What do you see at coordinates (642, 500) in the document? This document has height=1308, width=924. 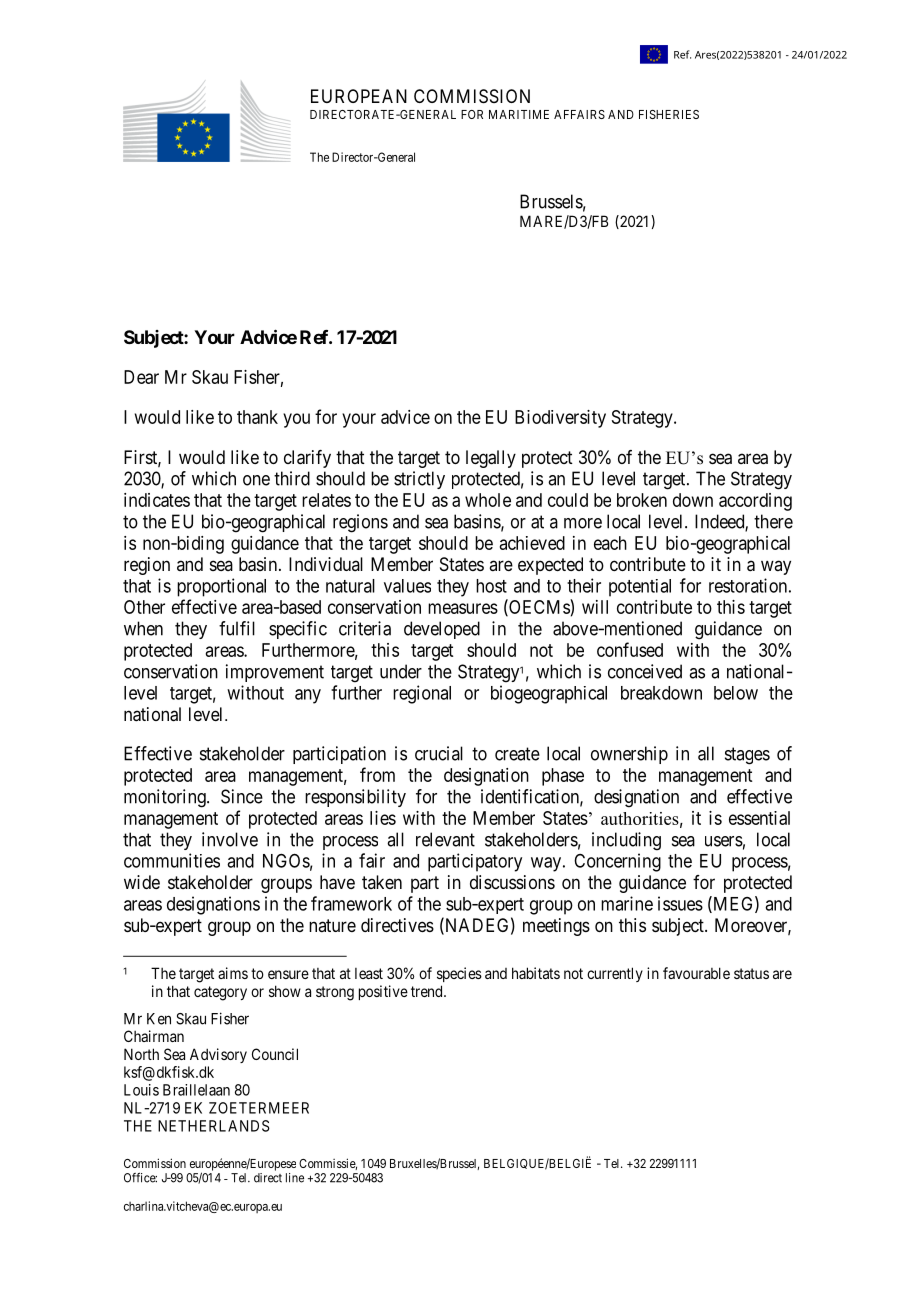 I see `broken` at bounding box center [642, 500].
